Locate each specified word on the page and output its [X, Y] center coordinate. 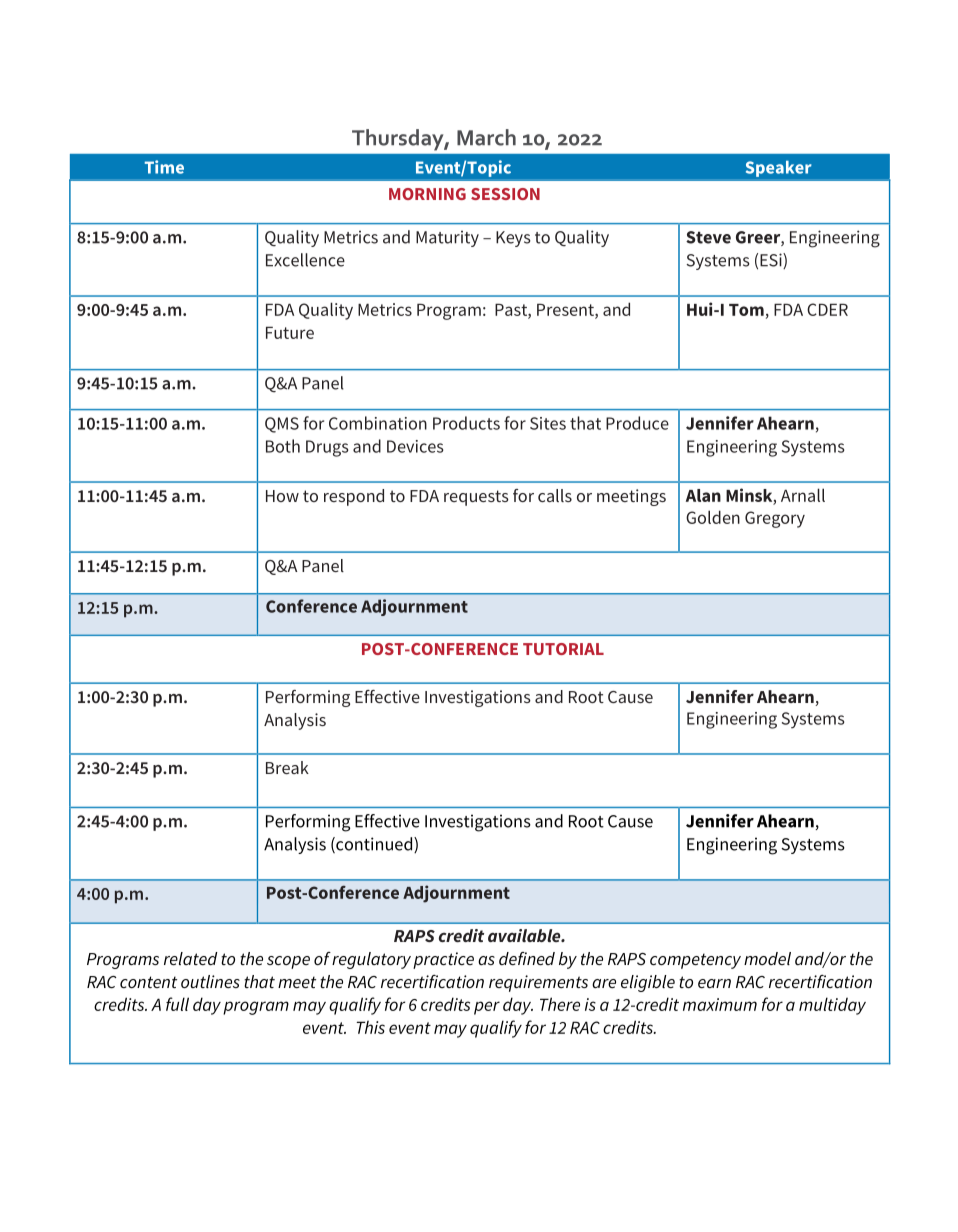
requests [476, 498]
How [282, 496]
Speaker [778, 169]
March [486, 137]
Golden [713, 517]
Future [290, 332]
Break [287, 767]
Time [164, 167]
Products [466, 423]
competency [695, 961]
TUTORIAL [563, 649]
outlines [210, 982]
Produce [637, 423]
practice [443, 960]
